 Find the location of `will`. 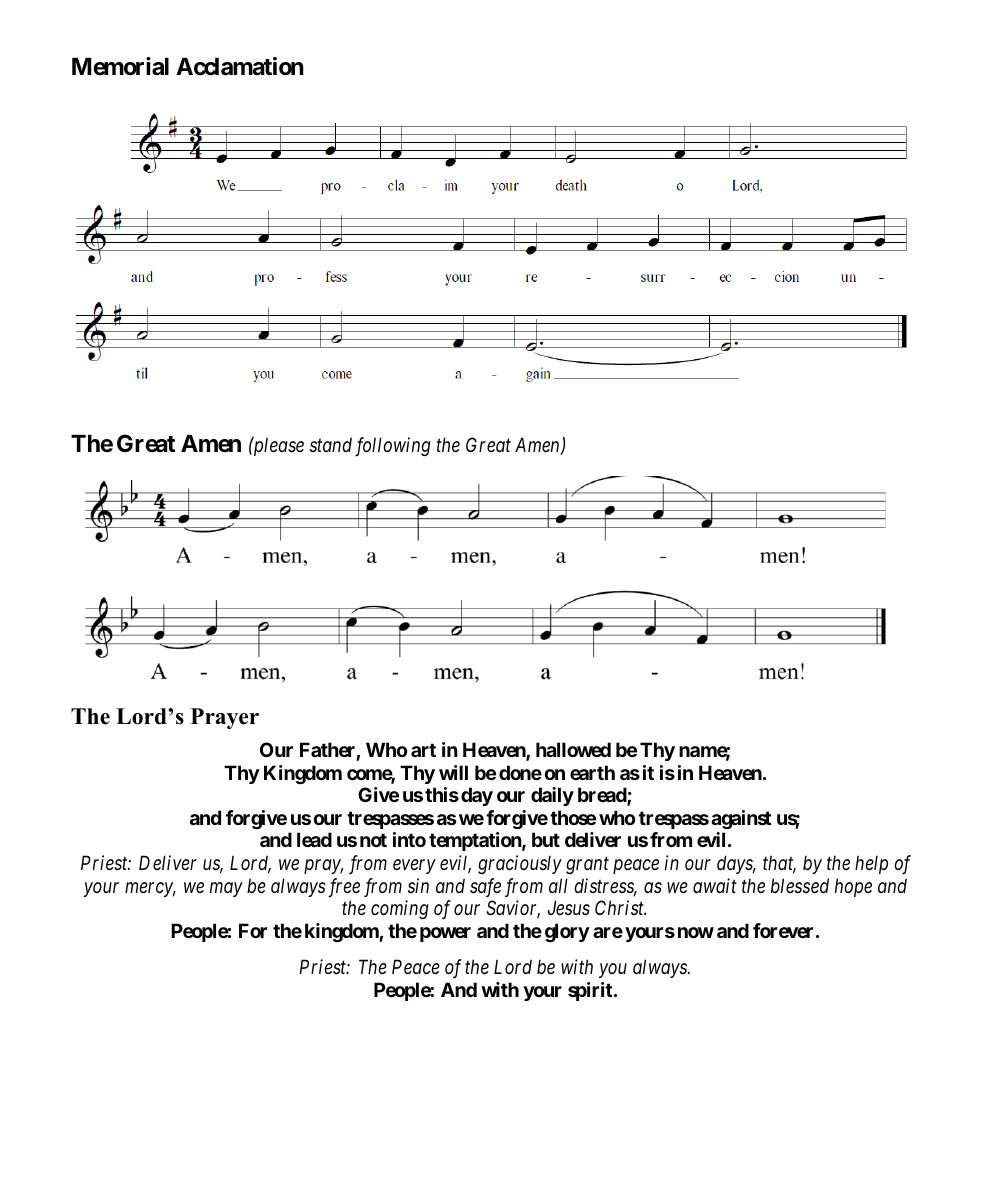

will is located at coordinates (453, 772).
